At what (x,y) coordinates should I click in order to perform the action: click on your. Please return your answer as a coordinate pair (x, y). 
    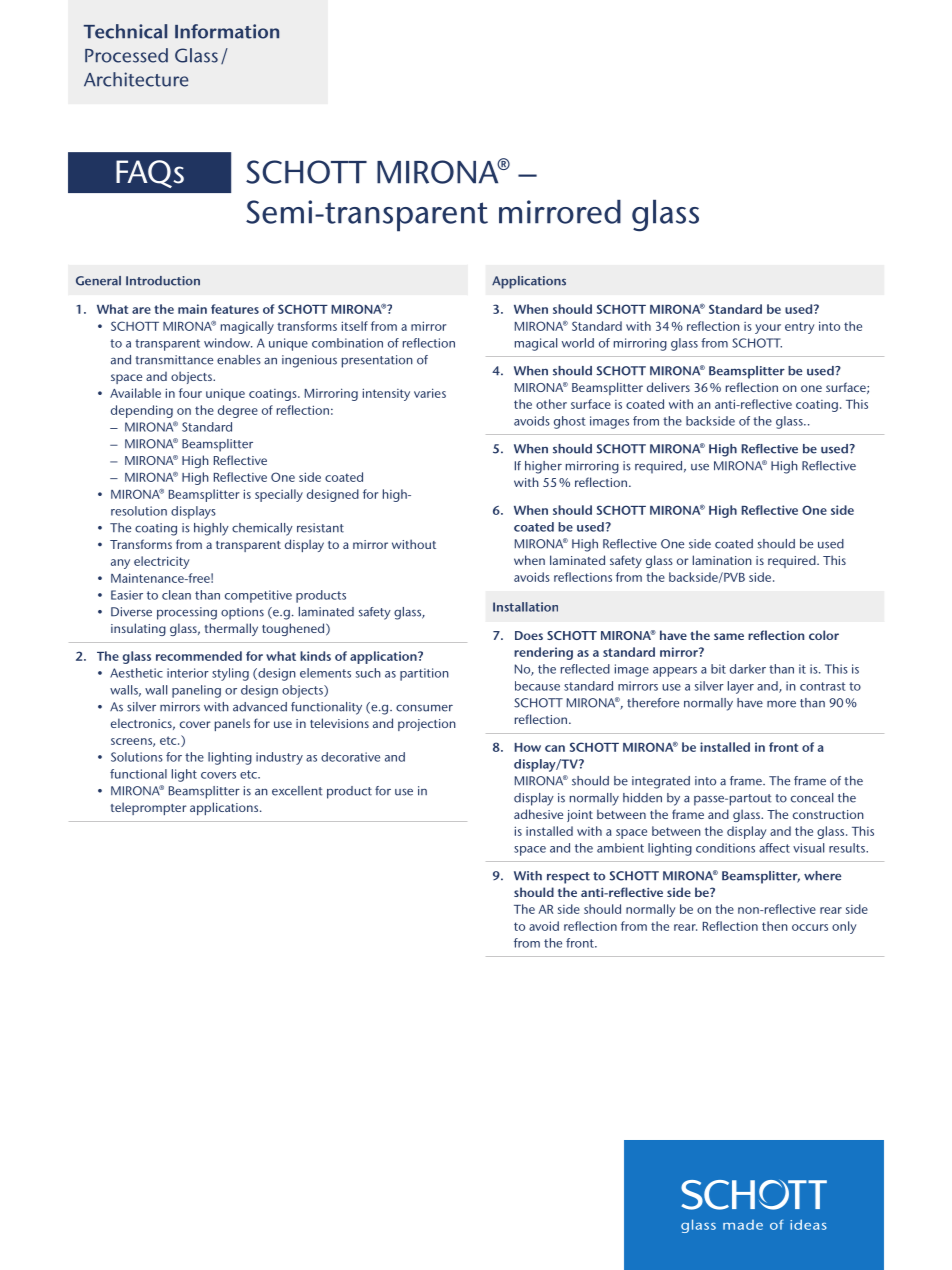
    Looking at the image, I should click on (768, 329).
